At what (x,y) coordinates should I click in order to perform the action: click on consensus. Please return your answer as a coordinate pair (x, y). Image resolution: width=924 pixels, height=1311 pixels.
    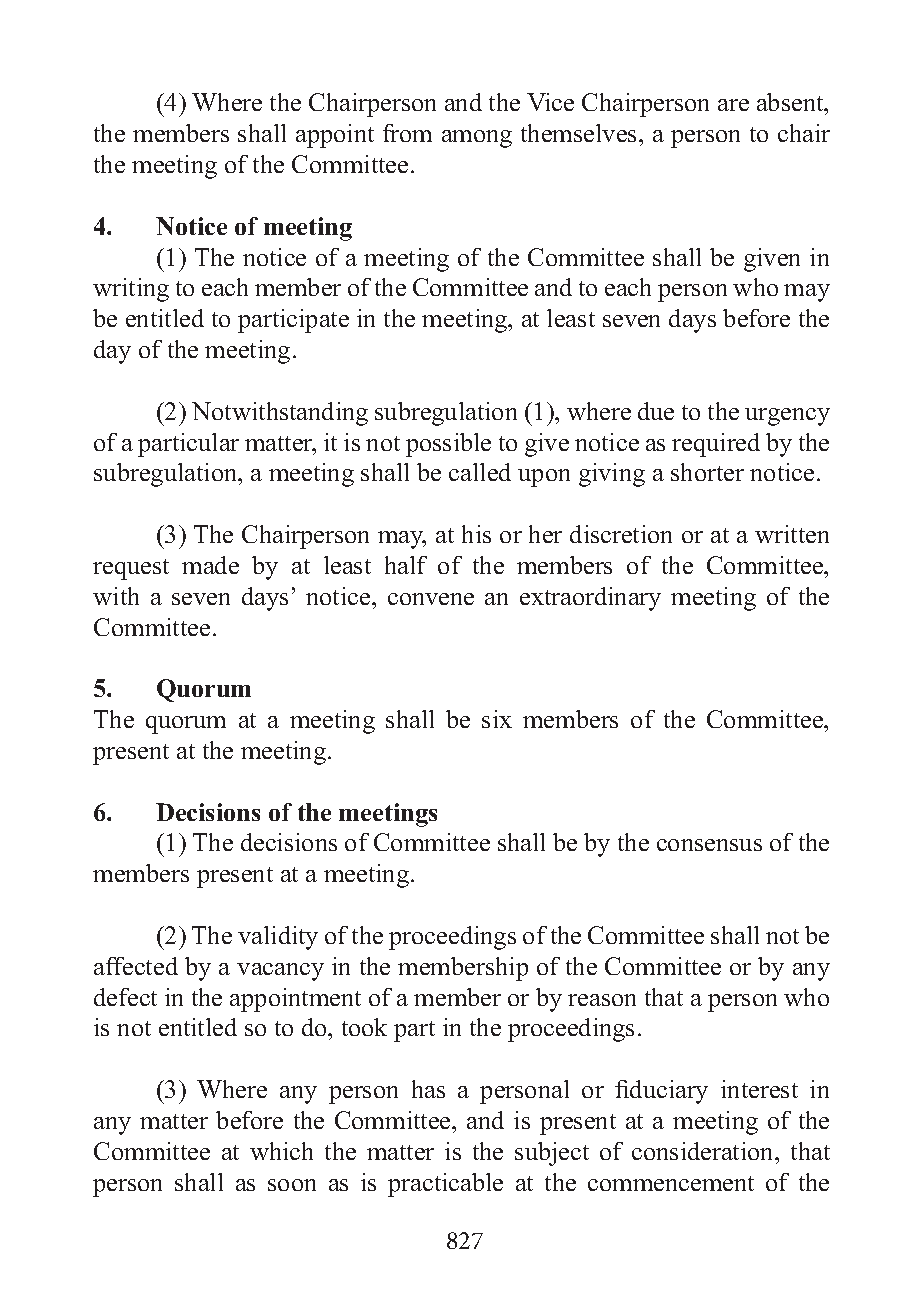
    Looking at the image, I should click on (709, 845).
